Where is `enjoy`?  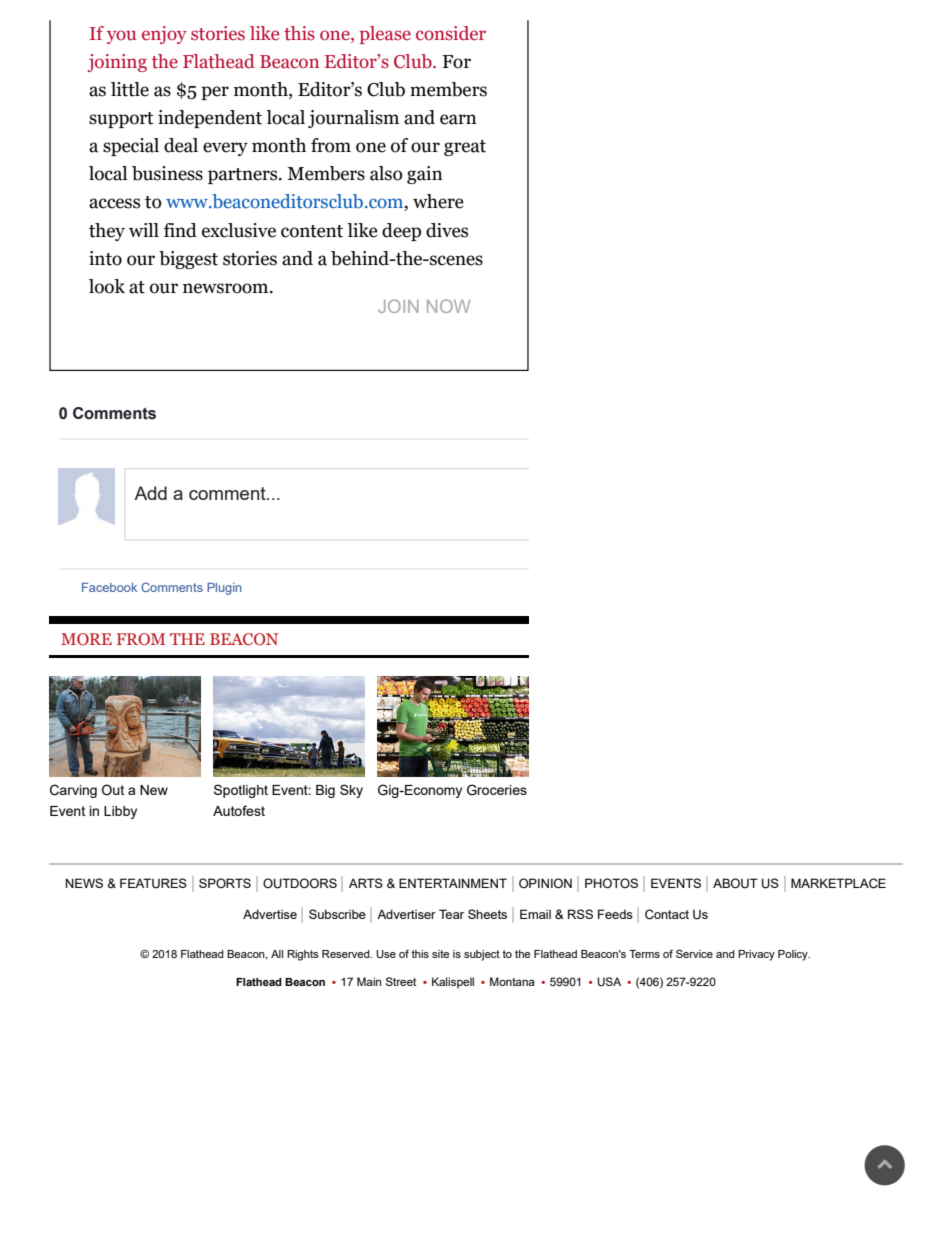
enjoy is located at coordinates (164, 35).
